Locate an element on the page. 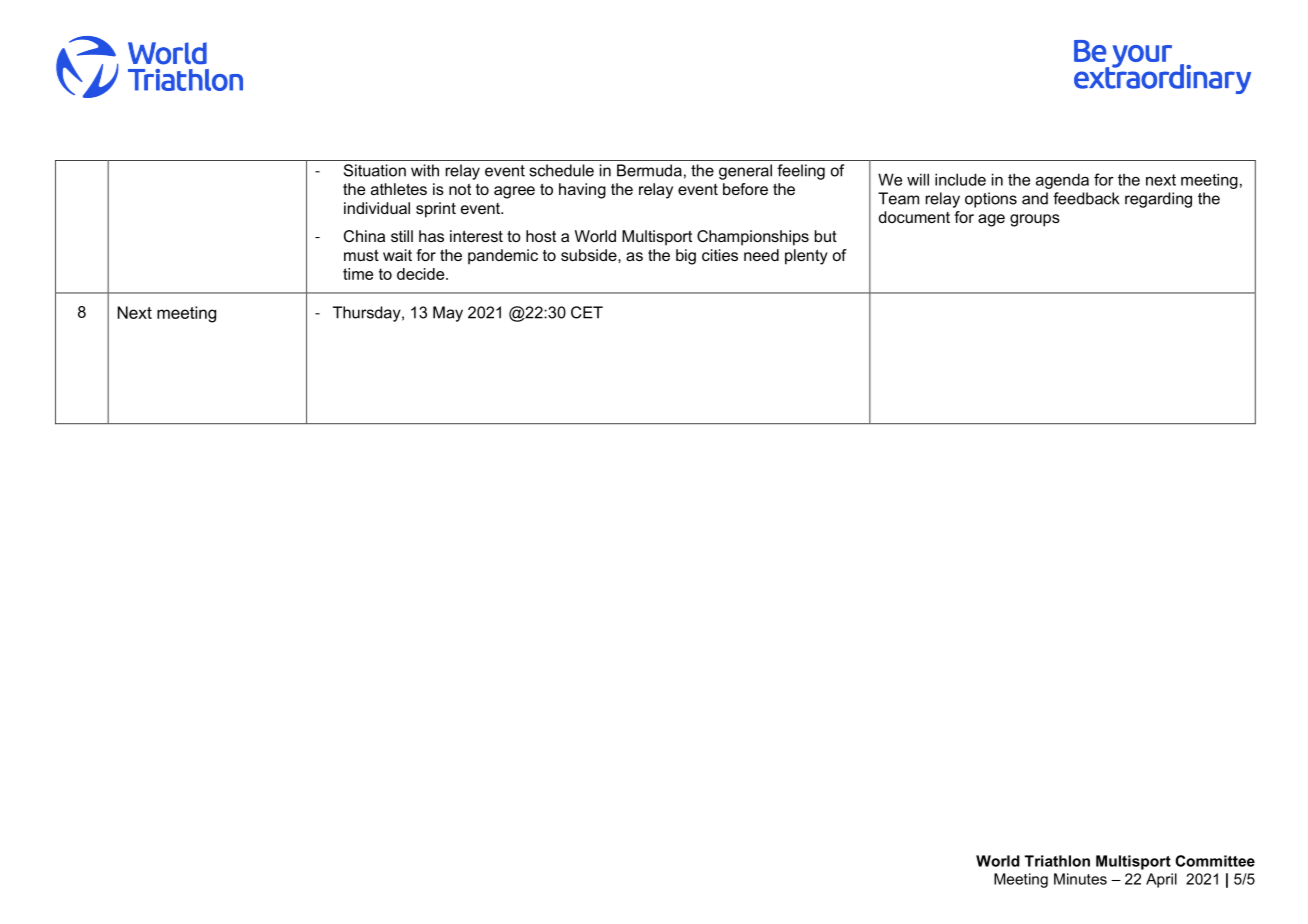  Triathlon is located at coordinates (1057, 861).
